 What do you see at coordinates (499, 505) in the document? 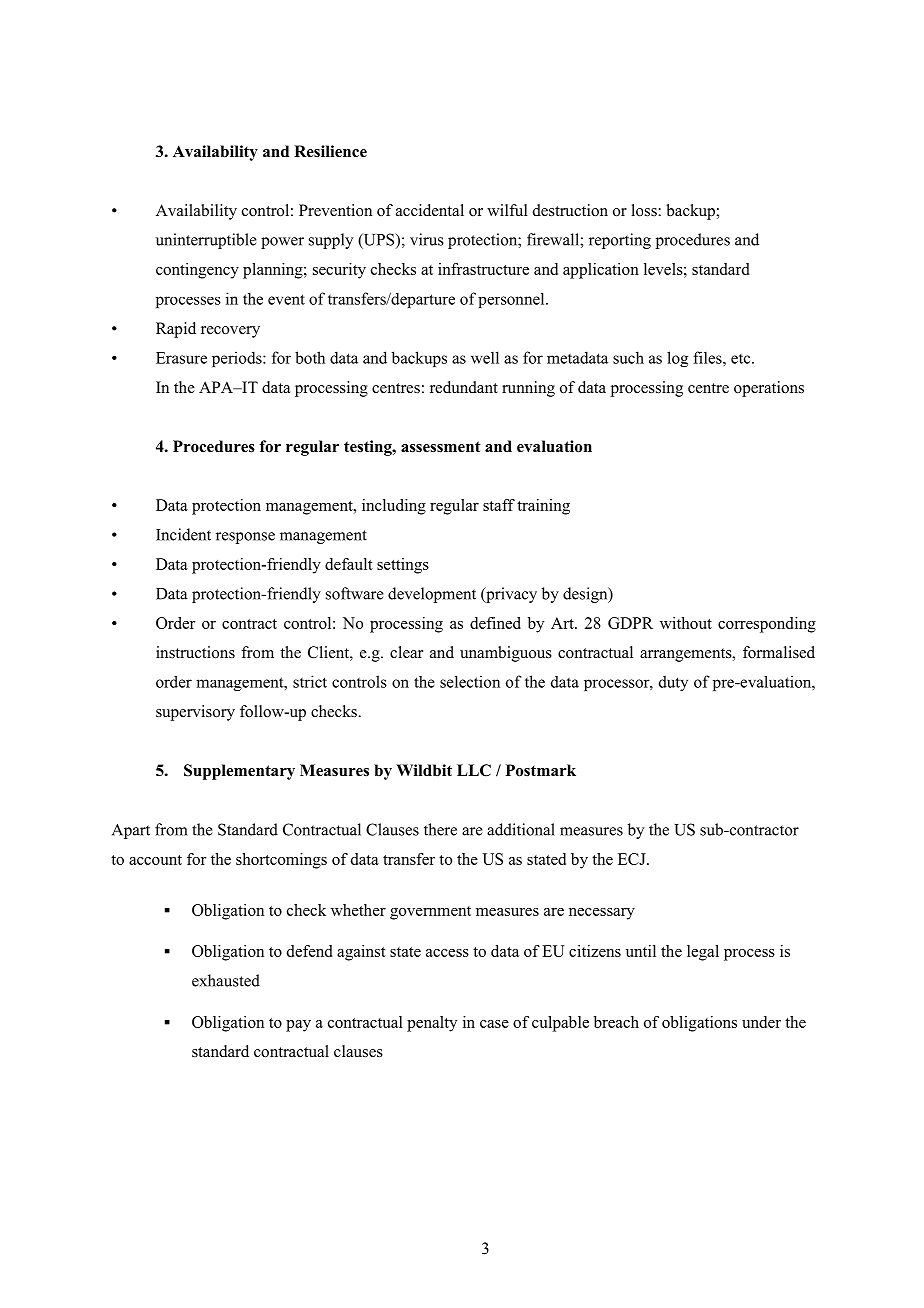
I see `staff` at bounding box center [499, 505].
